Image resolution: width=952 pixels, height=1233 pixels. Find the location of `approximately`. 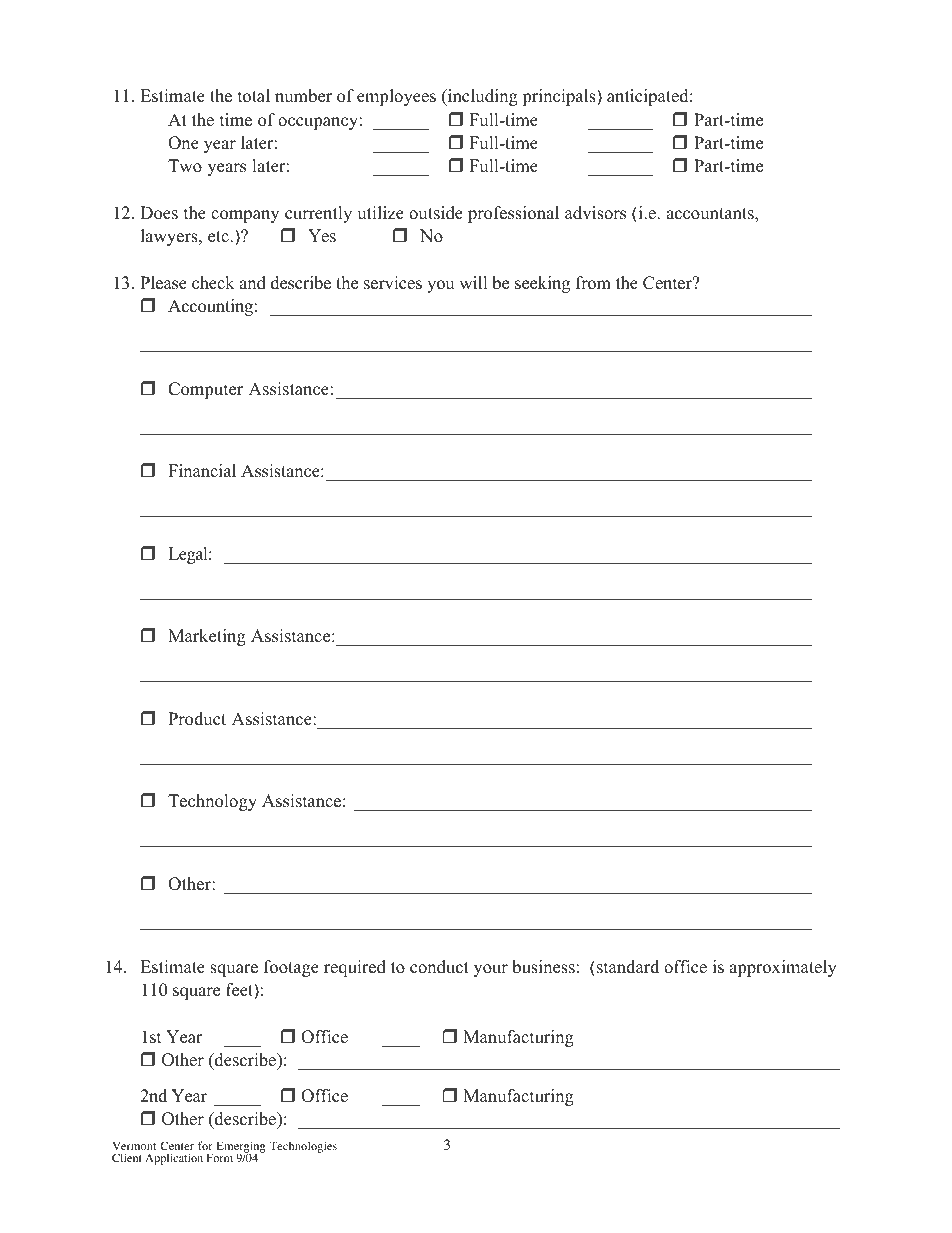

approximately is located at coordinates (783, 968).
